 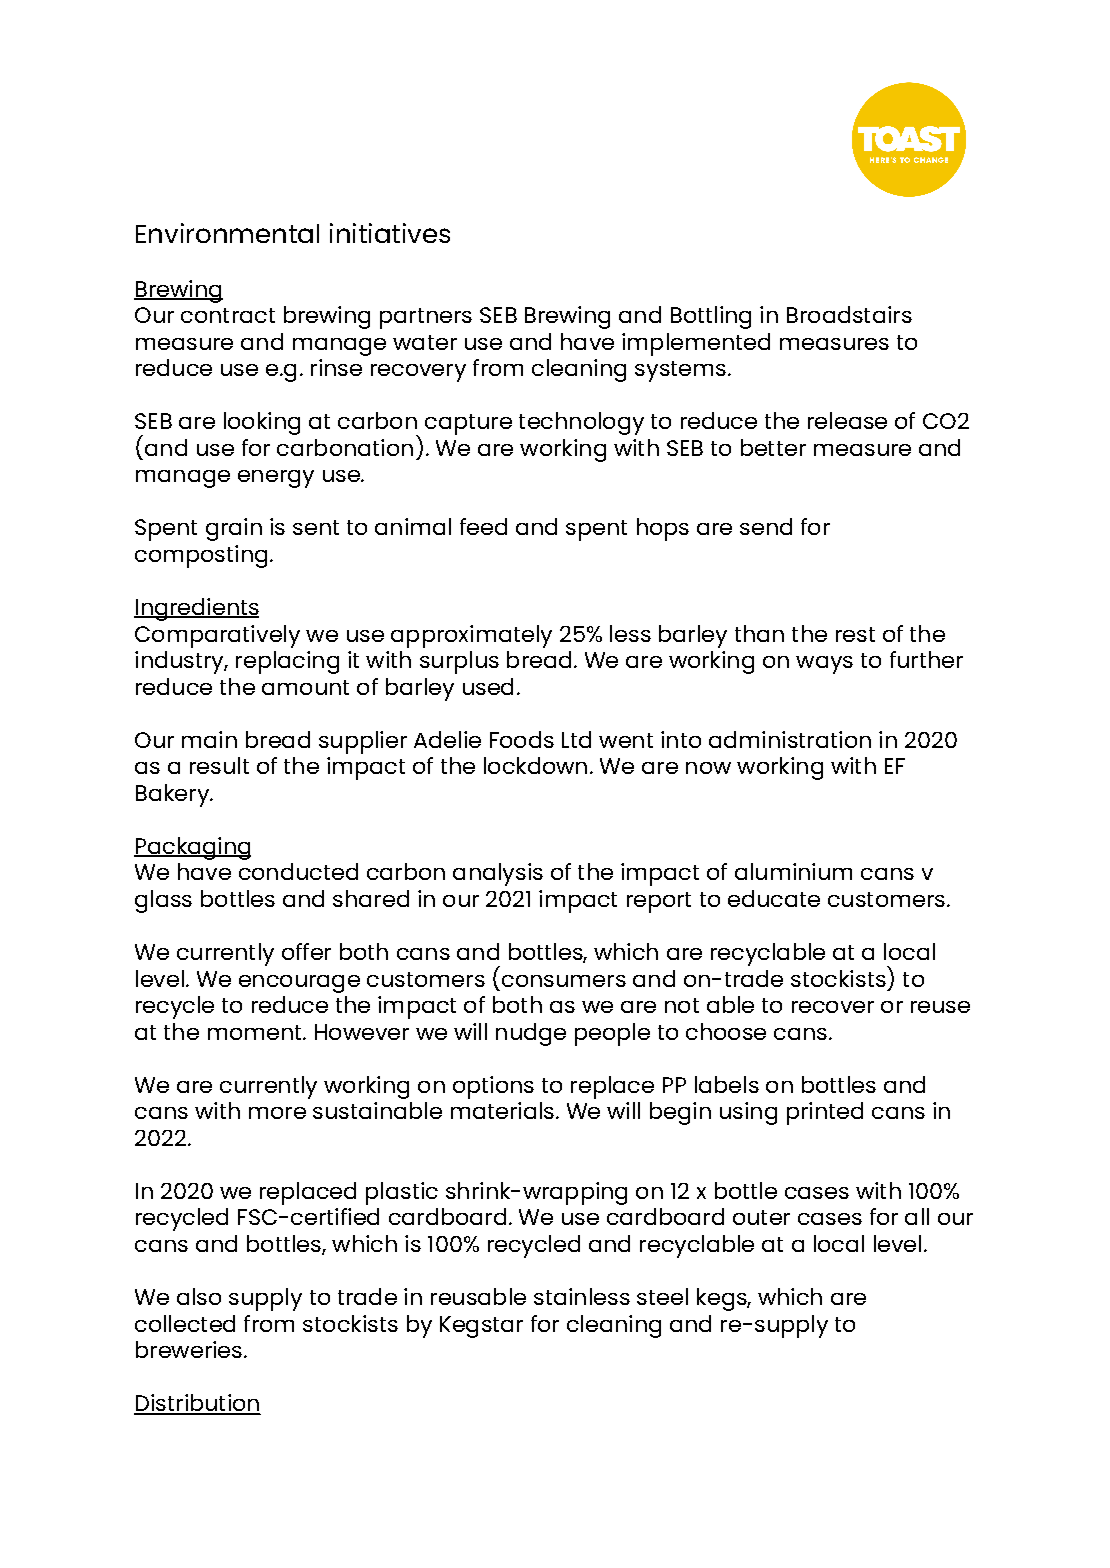 What do you see at coordinates (227, 233) in the image?
I see `Environmental` at bounding box center [227, 233].
